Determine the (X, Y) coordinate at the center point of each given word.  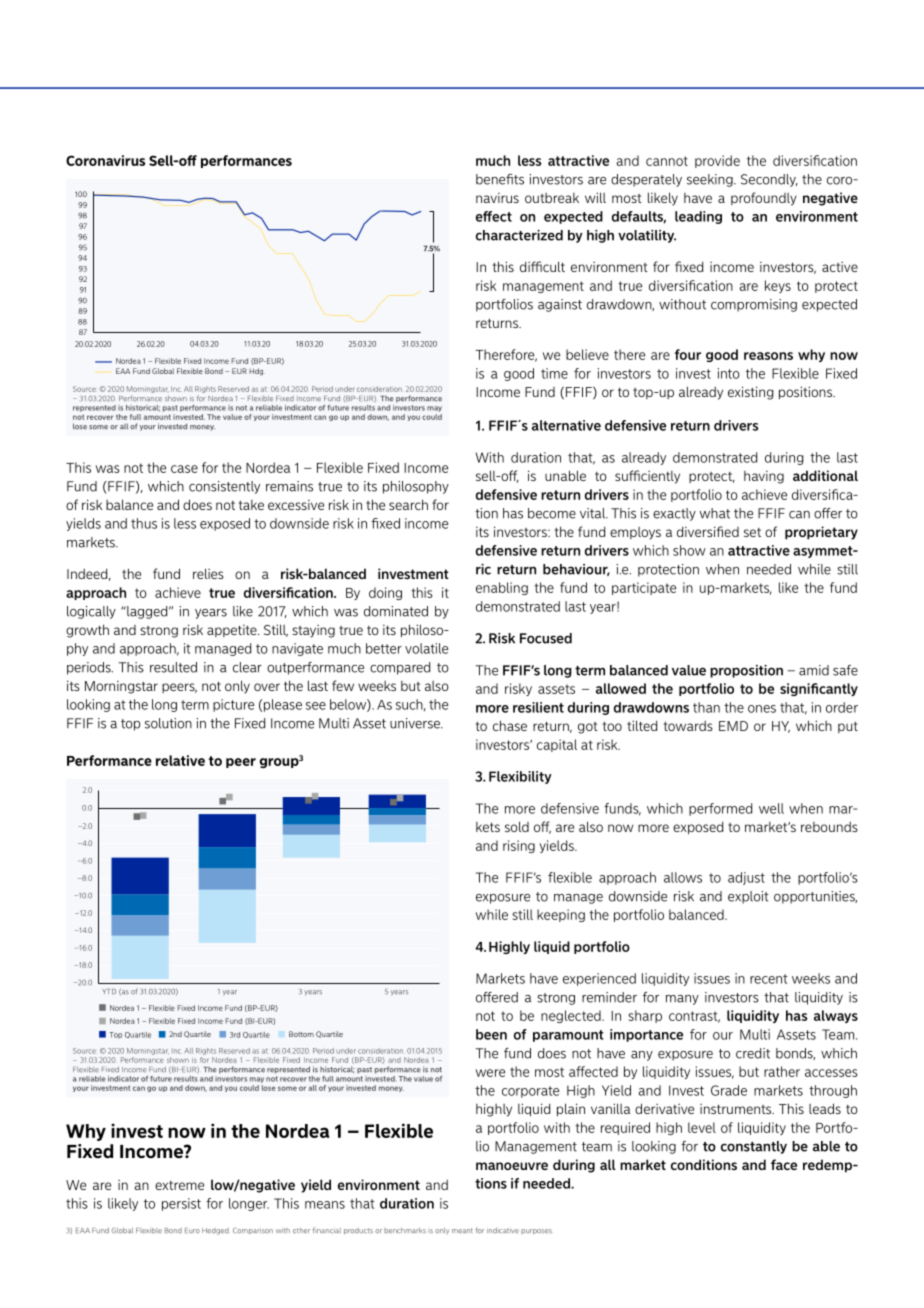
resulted (173, 667)
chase (510, 725)
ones (762, 709)
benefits (500, 179)
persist (181, 1204)
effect (494, 216)
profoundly (764, 199)
